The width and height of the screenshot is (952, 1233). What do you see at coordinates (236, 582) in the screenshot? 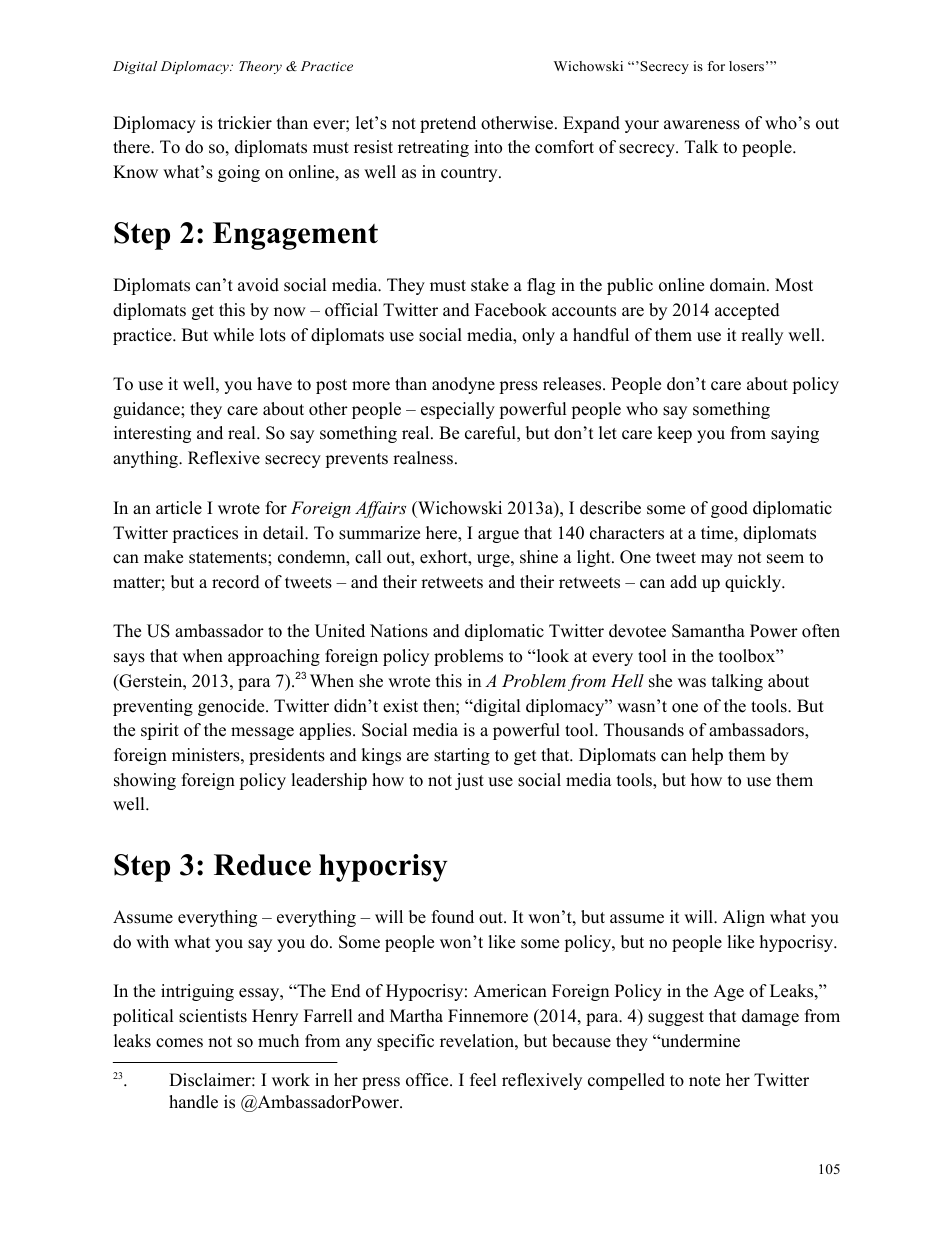
I see `record` at bounding box center [236, 582].
